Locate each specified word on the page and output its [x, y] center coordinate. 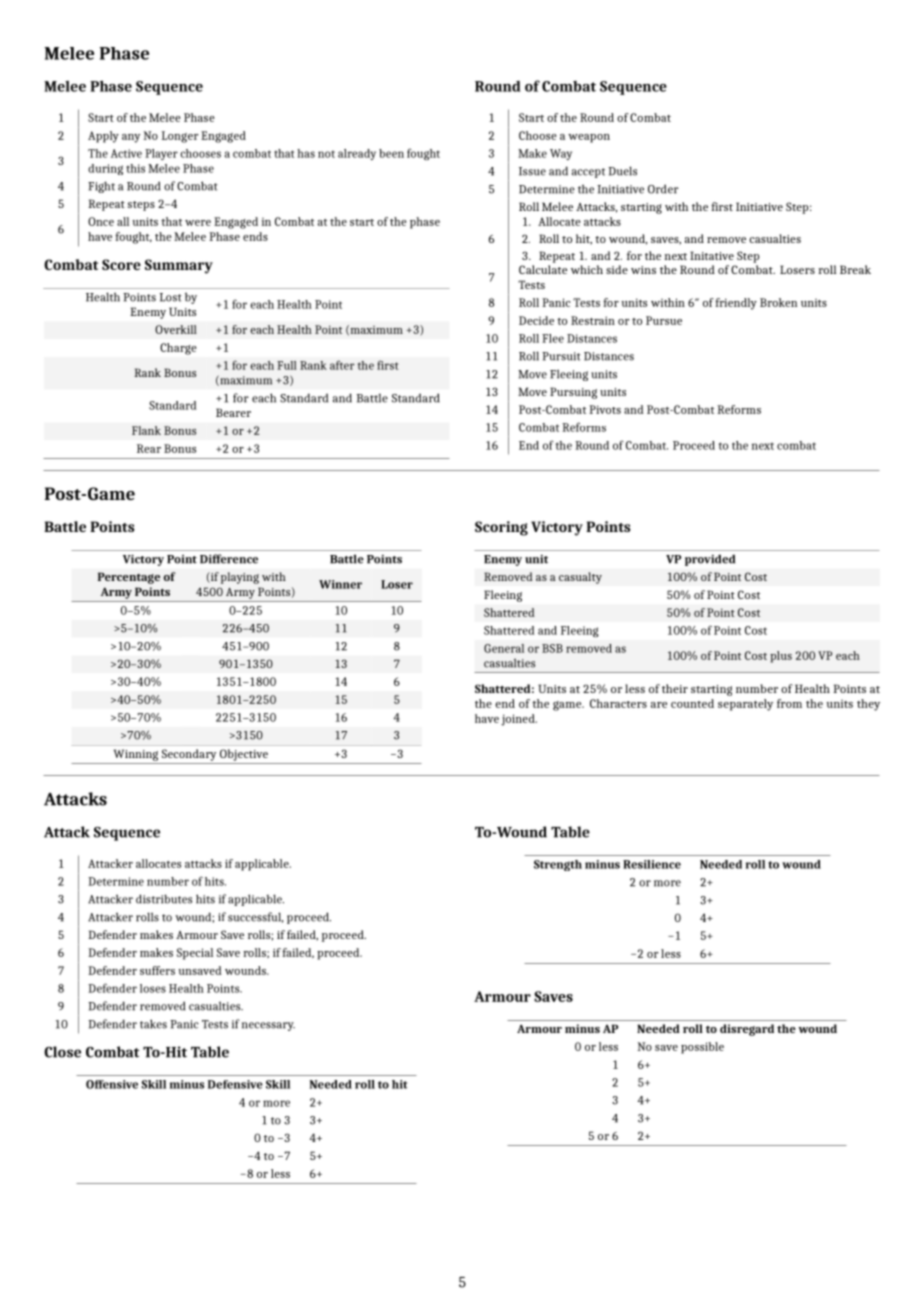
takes [153, 1024]
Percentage [129, 578]
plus [781, 657]
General [504, 648]
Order [663, 189]
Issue [532, 171]
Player [161, 154]
